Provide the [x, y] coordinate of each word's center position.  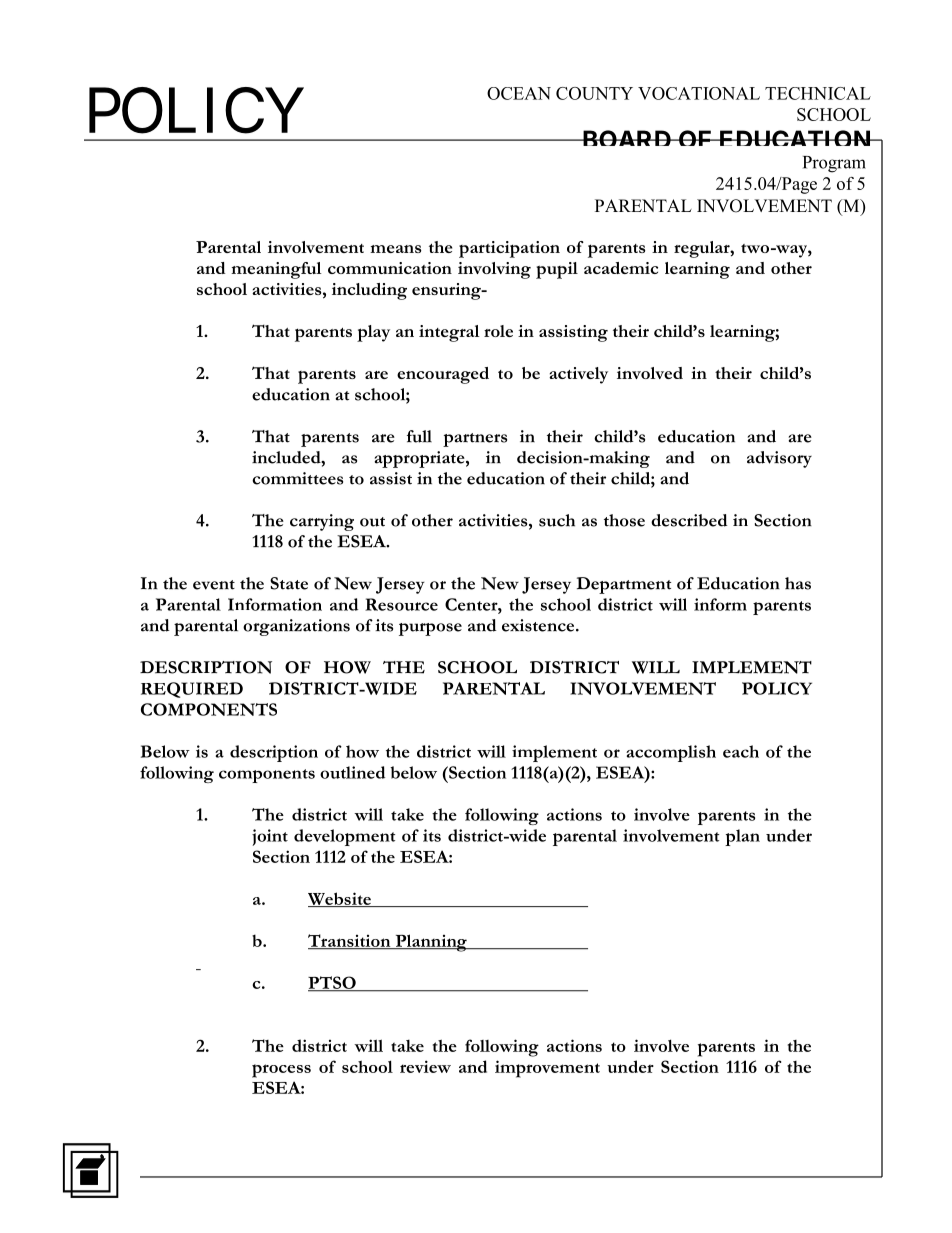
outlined [352, 772]
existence [539, 625]
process [281, 1071]
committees [297, 478]
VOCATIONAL [699, 93]
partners [475, 440]
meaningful [276, 270]
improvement [547, 1069]
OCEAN [519, 93]
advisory [779, 459]
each [741, 751]
